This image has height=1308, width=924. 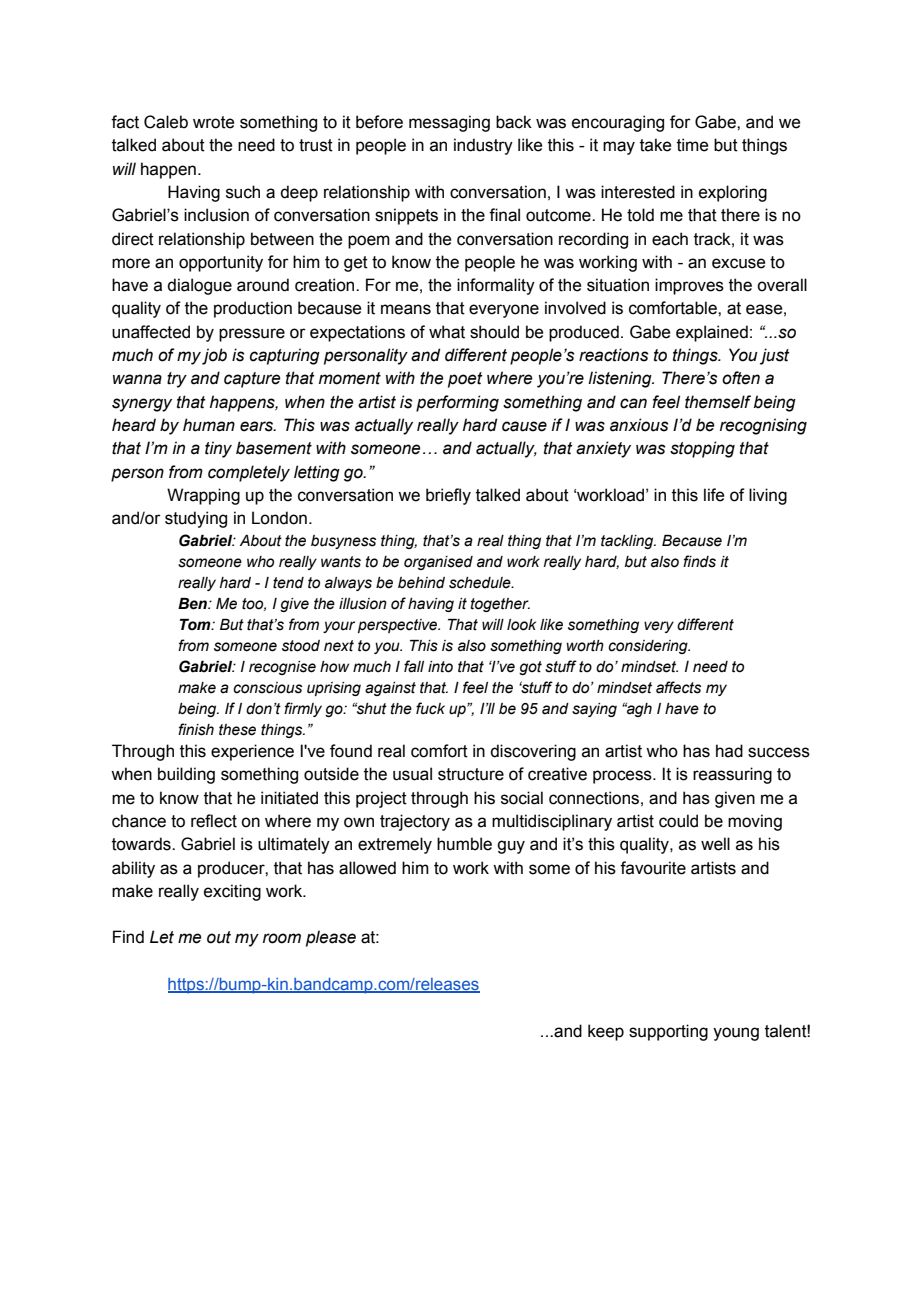 What do you see at coordinates (213, 122) in the image?
I see `wrote` at bounding box center [213, 122].
